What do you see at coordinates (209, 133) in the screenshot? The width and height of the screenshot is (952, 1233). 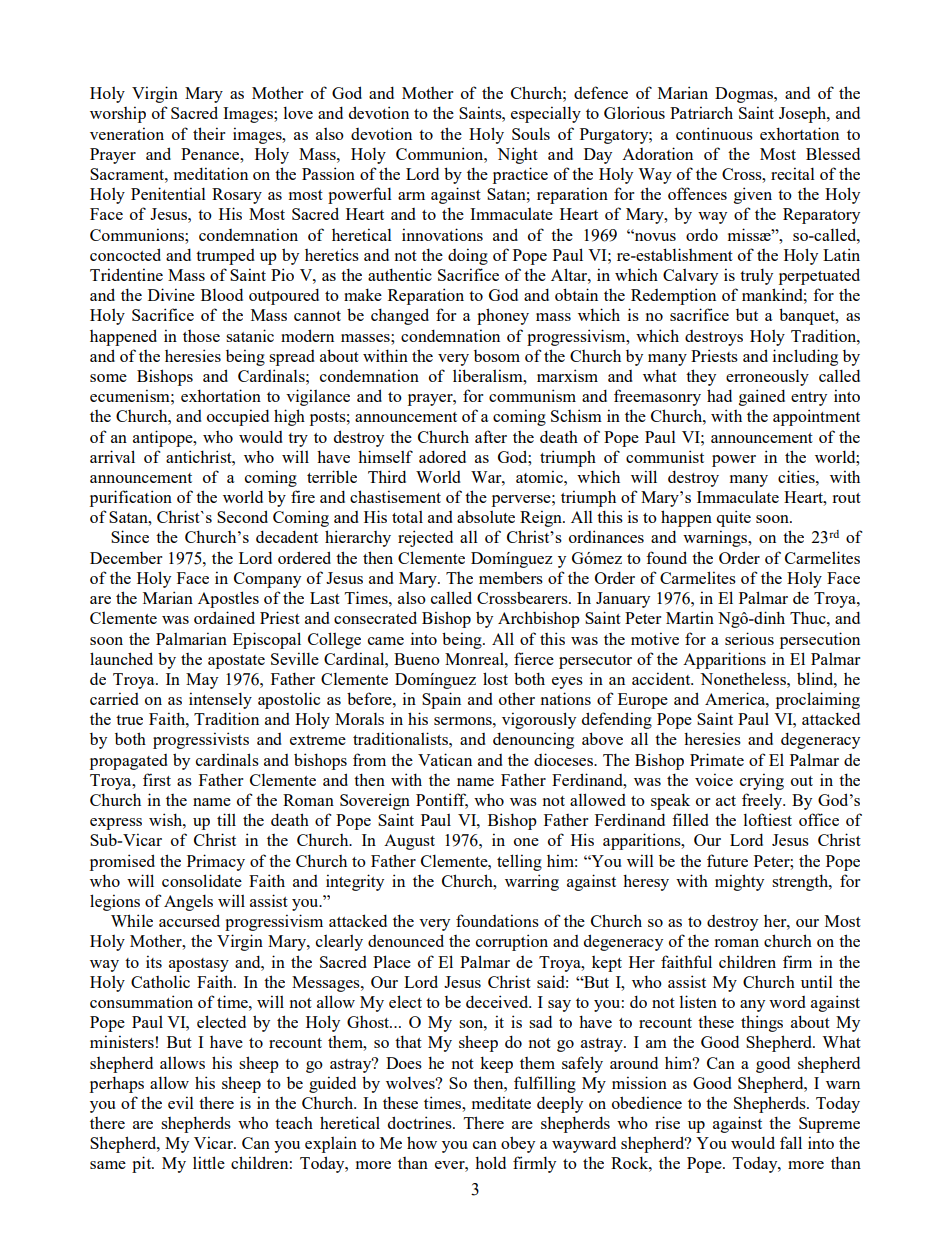 I see `their` at bounding box center [209, 133].
